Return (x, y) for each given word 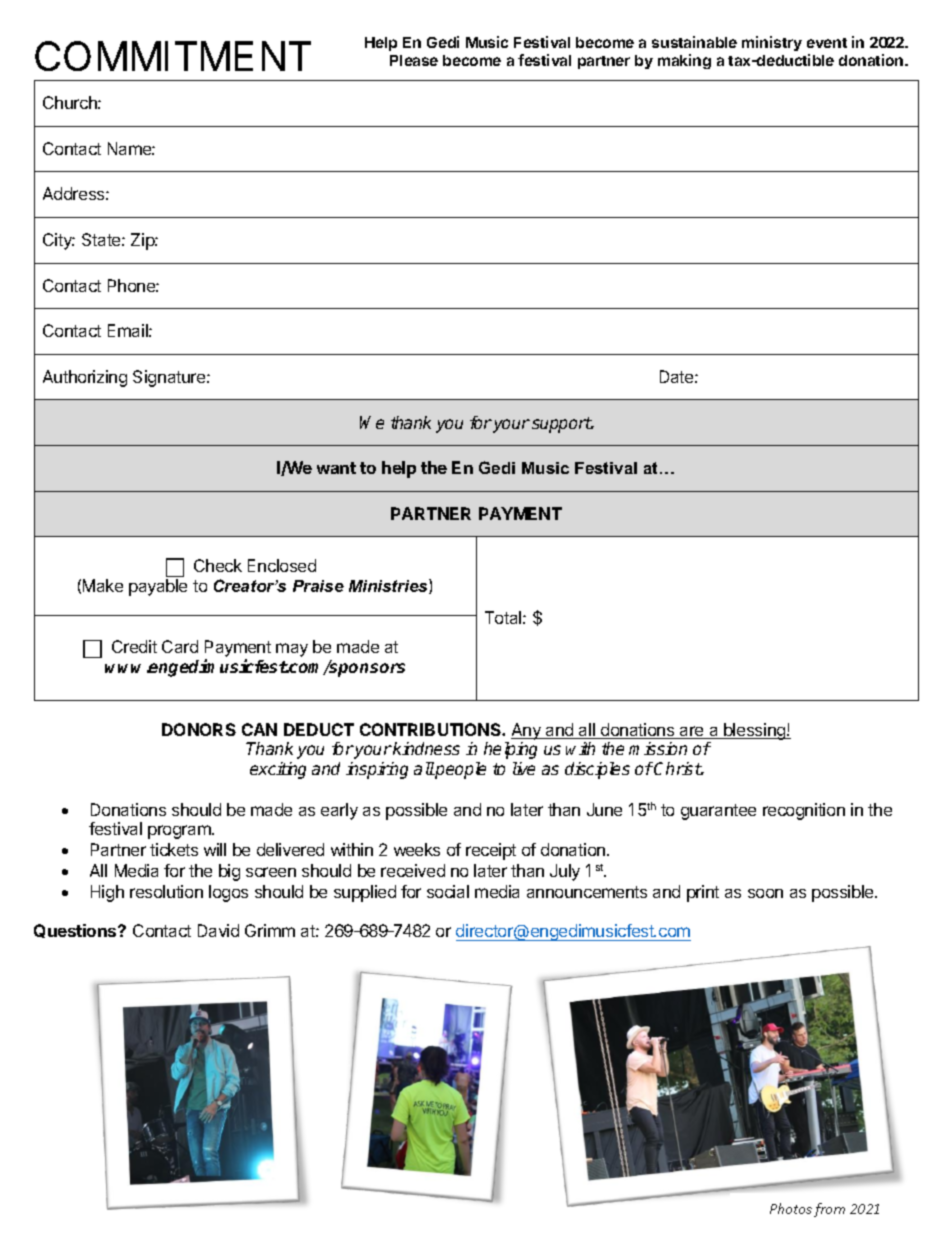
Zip (143, 241)
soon (765, 893)
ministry (772, 43)
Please (414, 60)
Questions (76, 931)
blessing (755, 731)
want (336, 468)
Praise (318, 586)
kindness (426, 748)
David (218, 930)
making (684, 61)
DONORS (199, 729)
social (448, 891)
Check (218, 565)
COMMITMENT (173, 56)
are (692, 732)
